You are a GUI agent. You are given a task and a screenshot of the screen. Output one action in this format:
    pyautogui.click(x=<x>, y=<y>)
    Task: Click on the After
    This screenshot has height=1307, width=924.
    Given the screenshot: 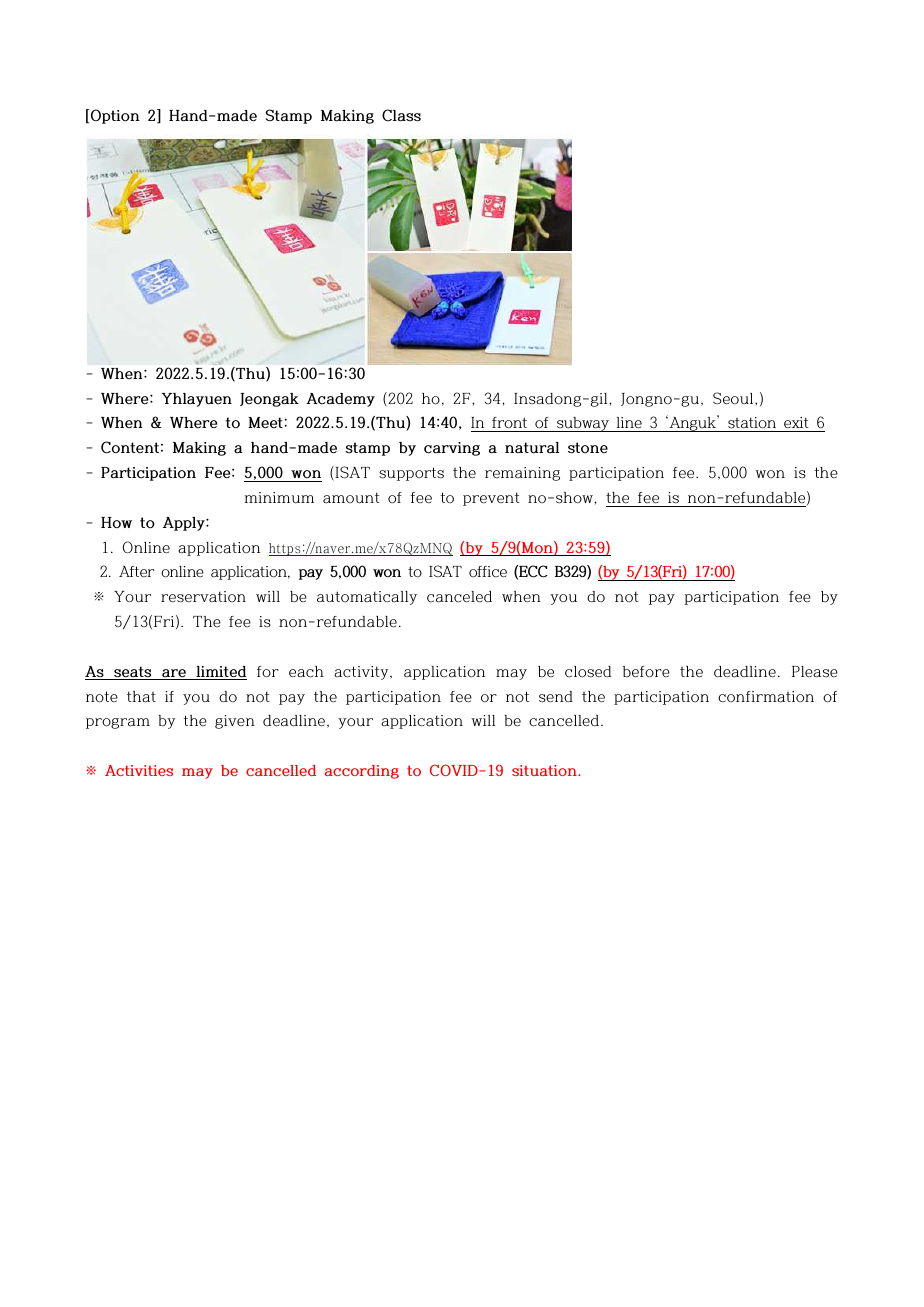 What is the action you would take?
    pyautogui.click(x=136, y=571)
